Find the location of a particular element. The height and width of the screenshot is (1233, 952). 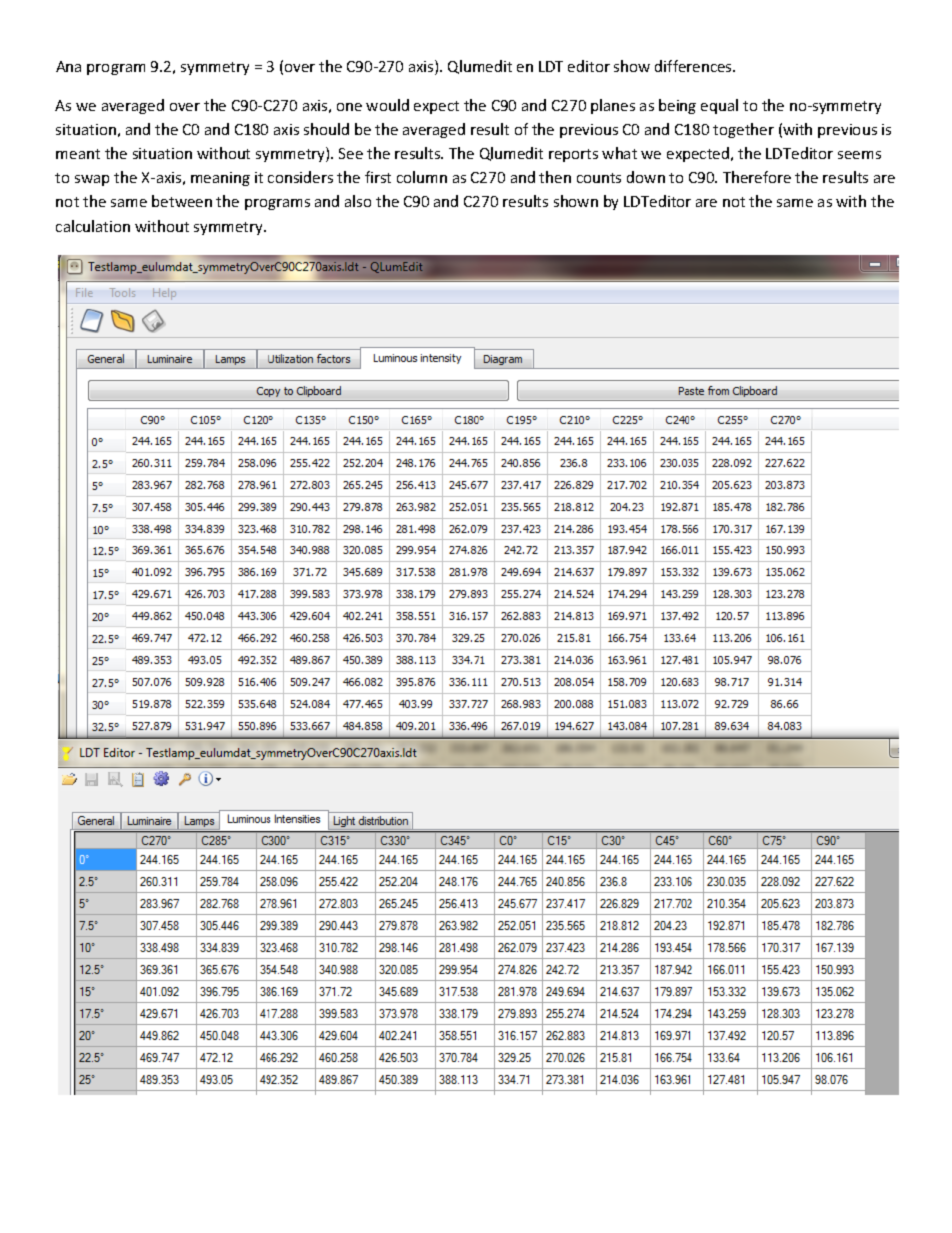

should is located at coordinates (326, 129).
